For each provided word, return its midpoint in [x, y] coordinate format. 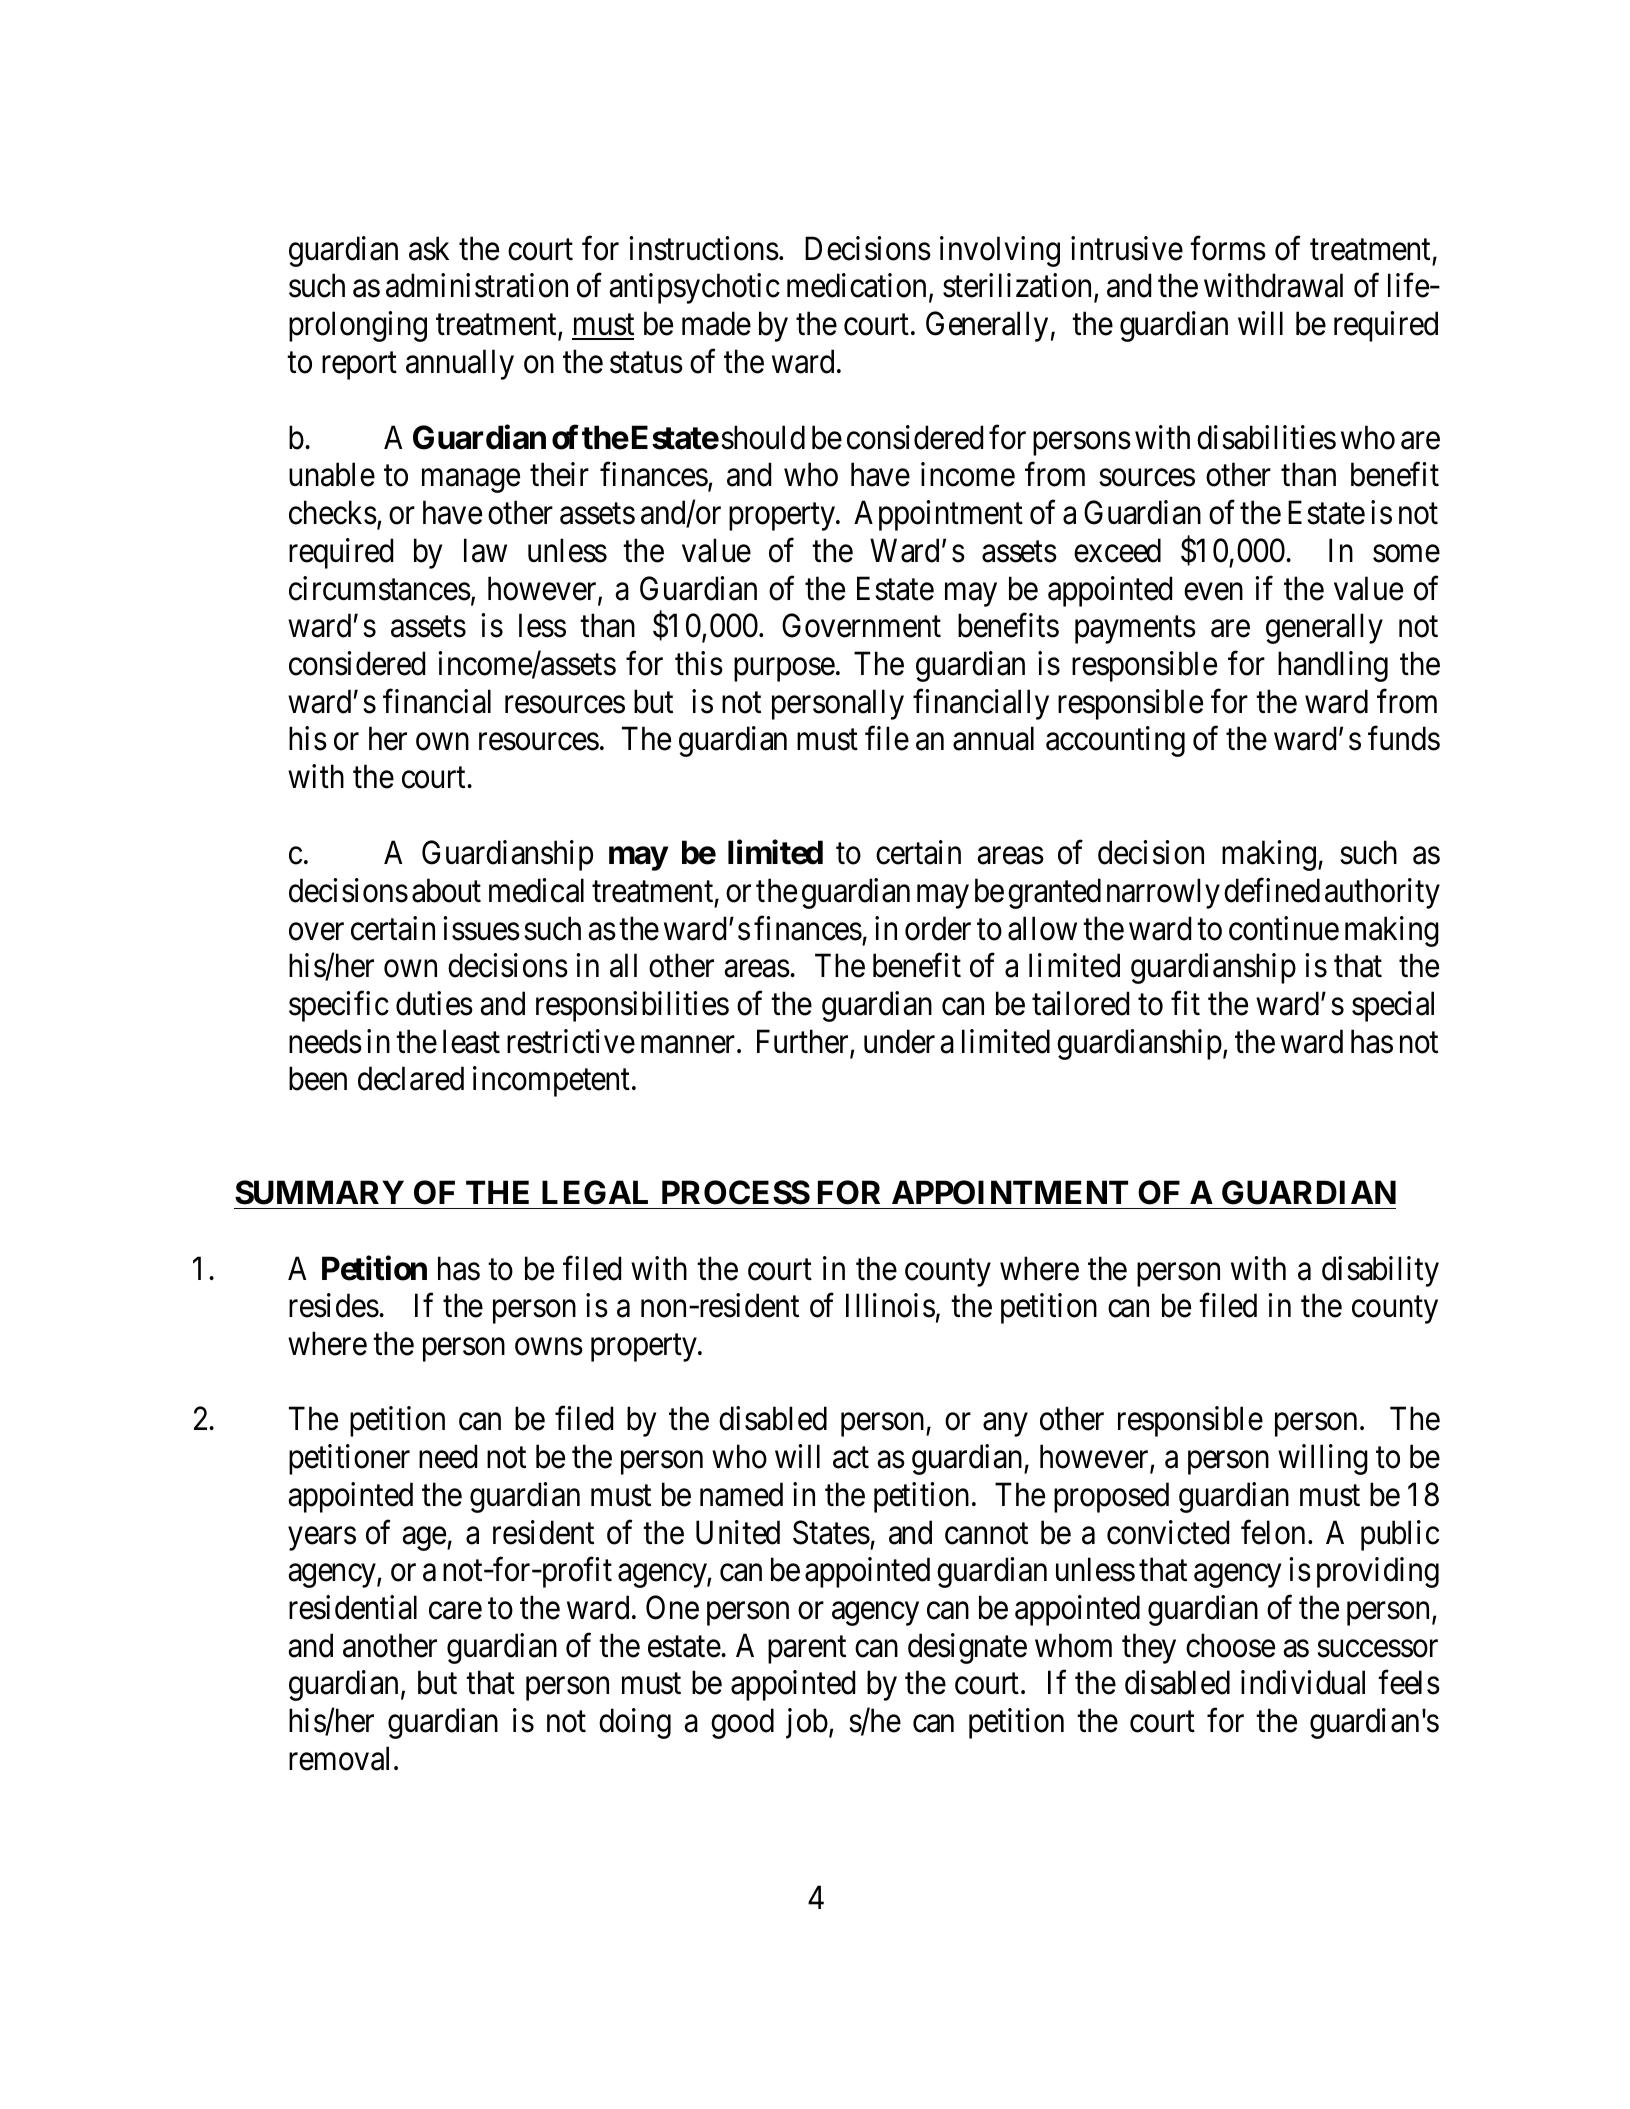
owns [549, 1347]
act [851, 1458]
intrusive [1127, 248]
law [485, 550]
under [899, 1041]
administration [477, 286]
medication [856, 286]
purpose [784, 670]
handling [1333, 666]
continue [1284, 928]
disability [1380, 1271]
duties [434, 1003]
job [807, 1723]
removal [342, 1758]
